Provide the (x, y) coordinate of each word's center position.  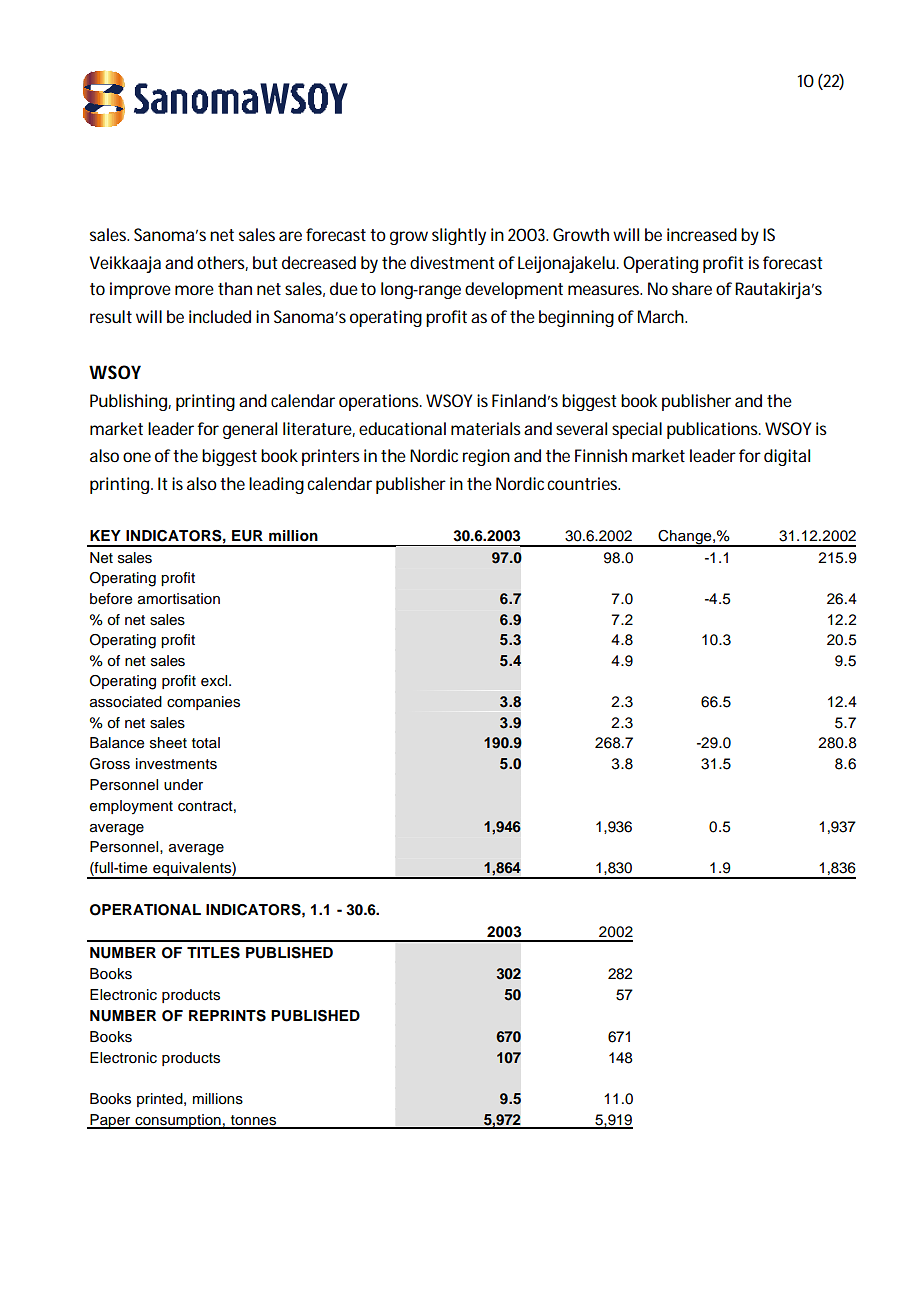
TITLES (213, 953)
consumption (178, 1121)
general (250, 430)
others (222, 263)
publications (714, 430)
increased (702, 234)
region (486, 457)
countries (583, 483)
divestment (452, 262)
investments (176, 764)
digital (787, 457)
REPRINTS (227, 1016)
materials (488, 428)
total (206, 743)
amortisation (179, 599)
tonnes (253, 1121)
